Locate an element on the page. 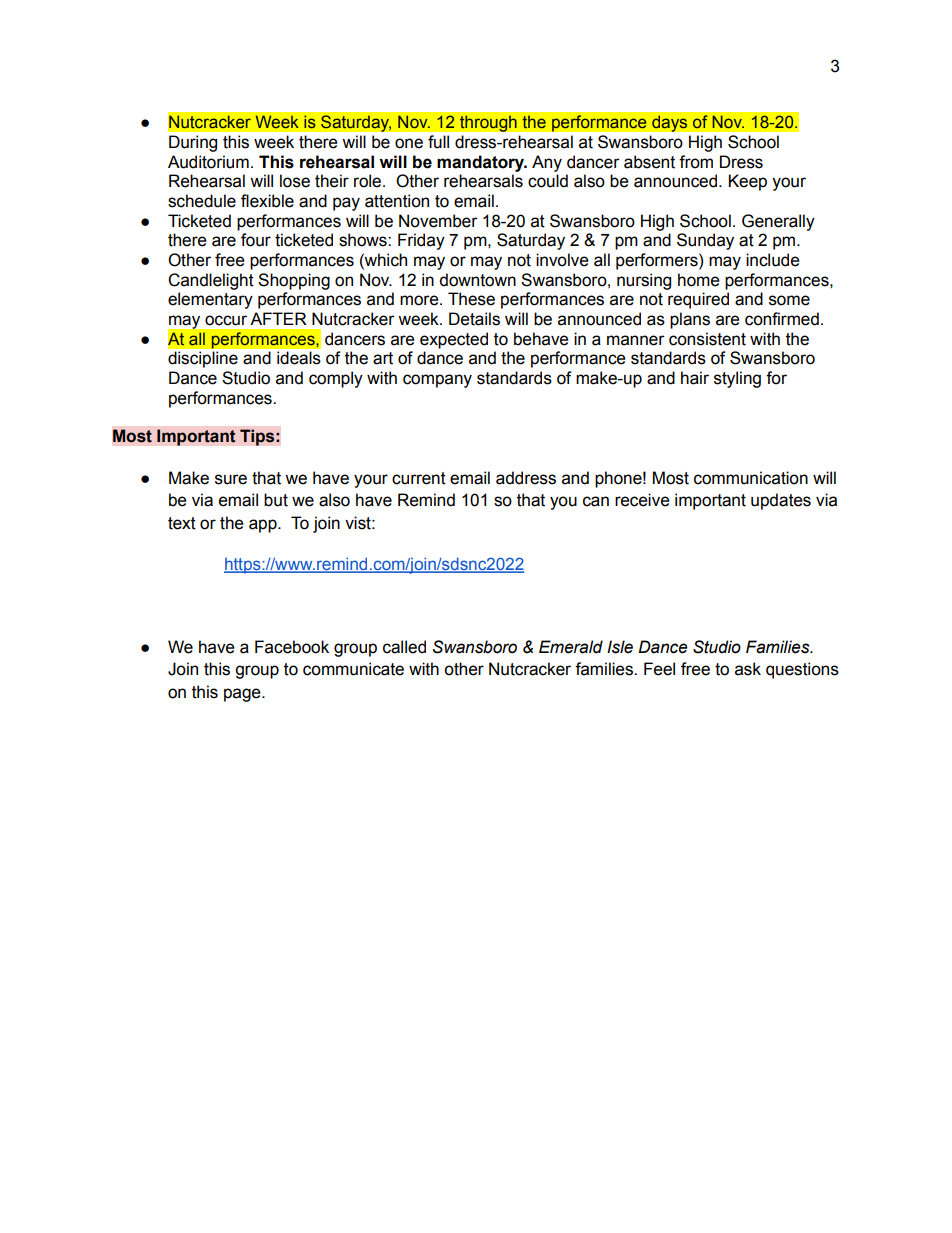 Image resolution: width=952 pixels, height=1233 pixels. page is located at coordinates (243, 695).
